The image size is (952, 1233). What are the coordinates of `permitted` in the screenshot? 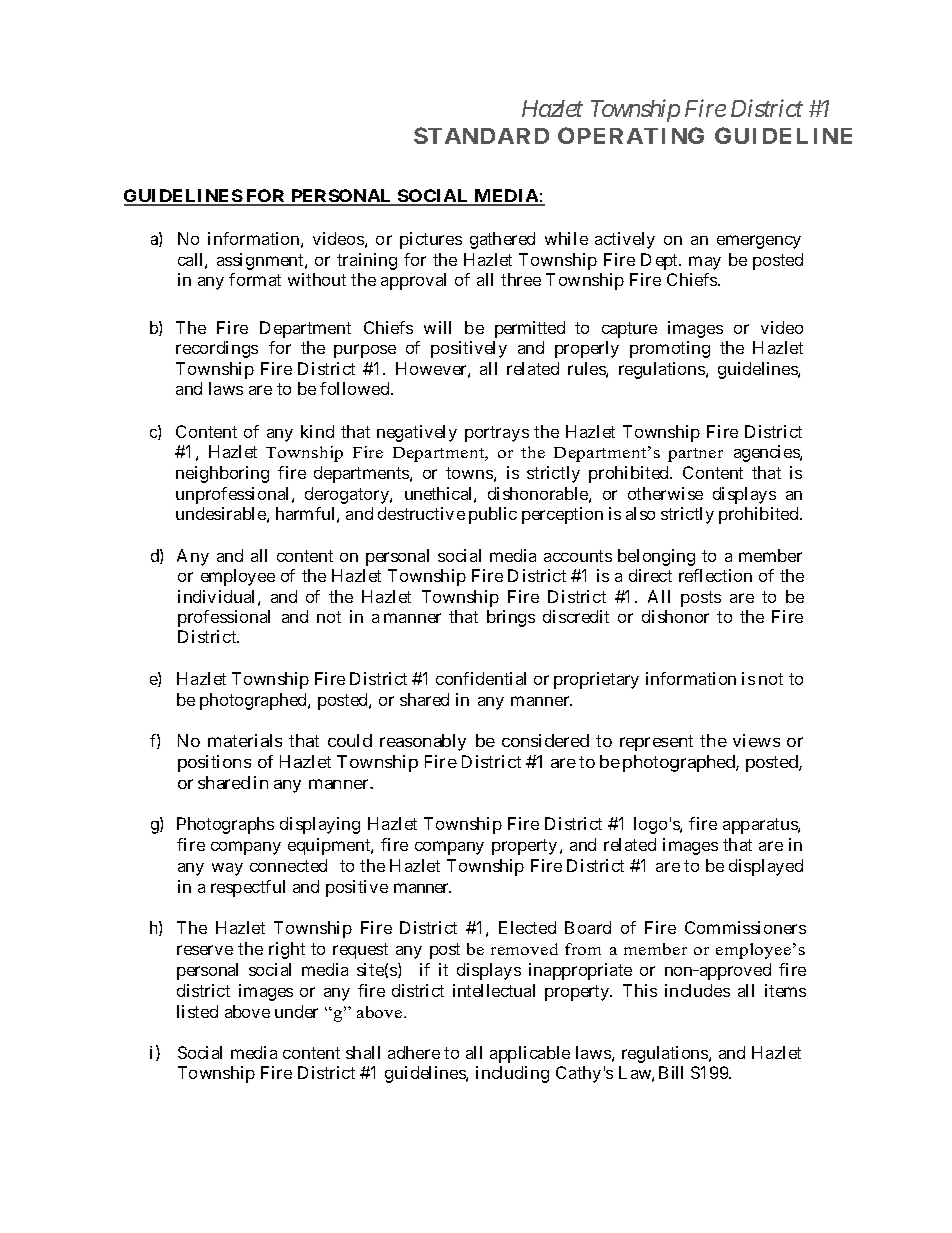 It's located at (530, 329).
